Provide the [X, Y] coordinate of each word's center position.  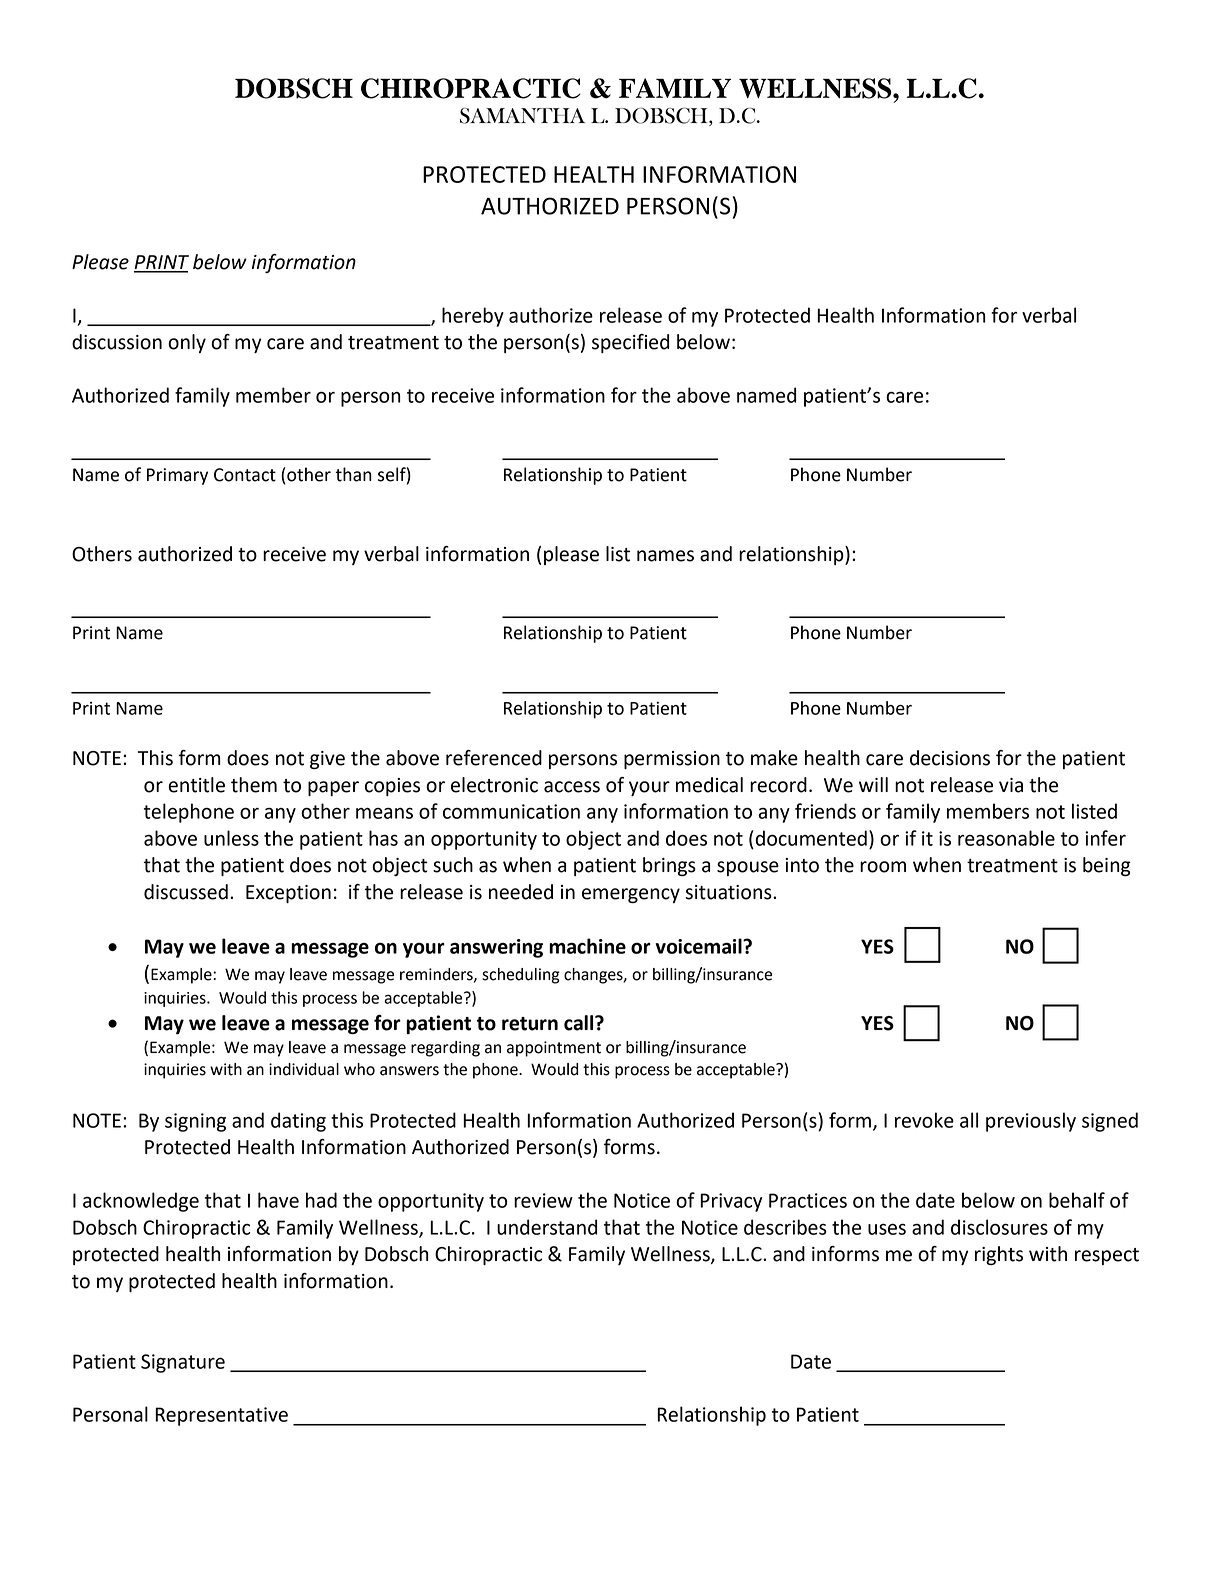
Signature [183, 1363]
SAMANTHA [522, 116]
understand [547, 1227]
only [187, 343]
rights [999, 1255]
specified [630, 343]
